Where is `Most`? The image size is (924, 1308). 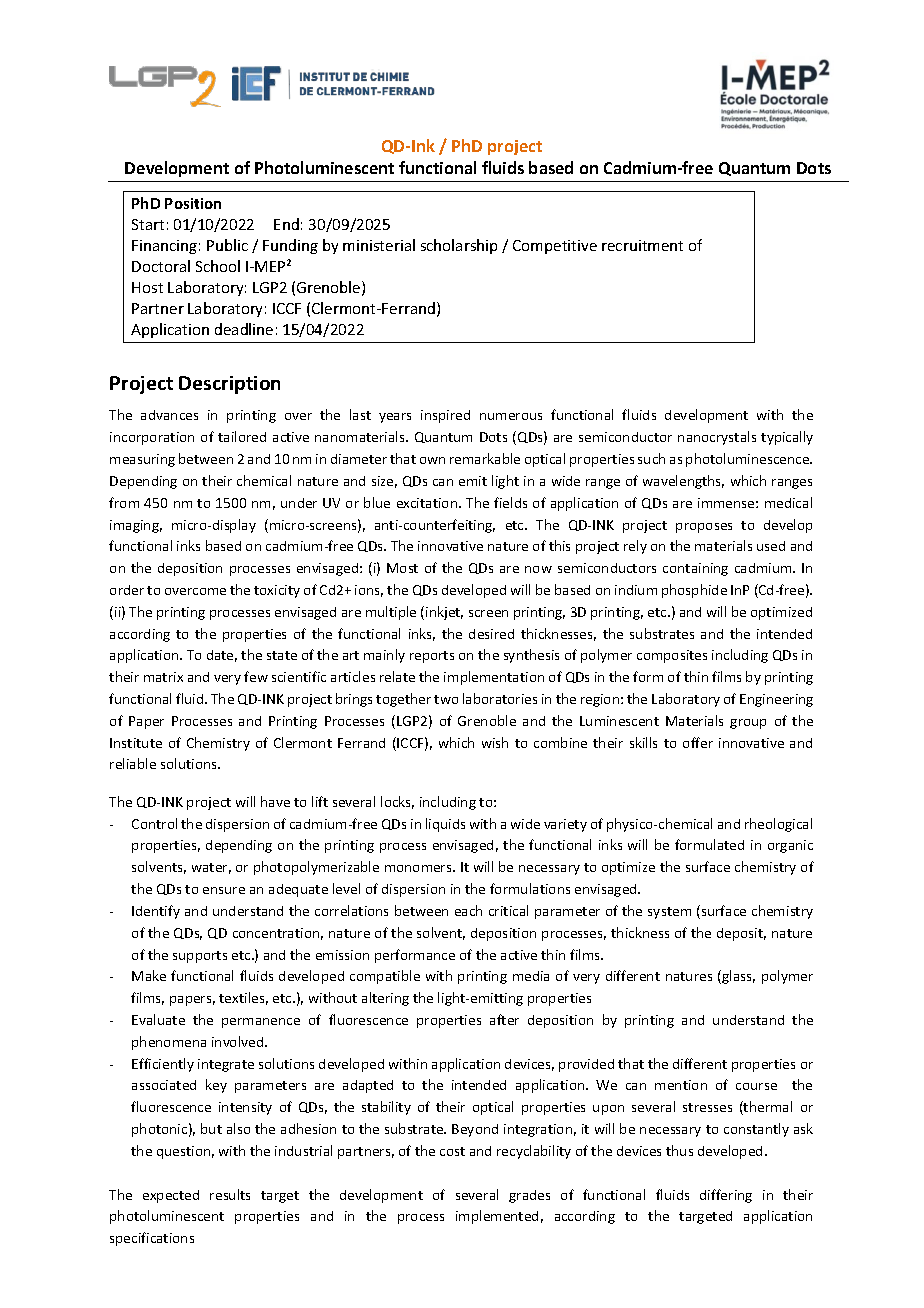 Most is located at coordinates (402, 568).
